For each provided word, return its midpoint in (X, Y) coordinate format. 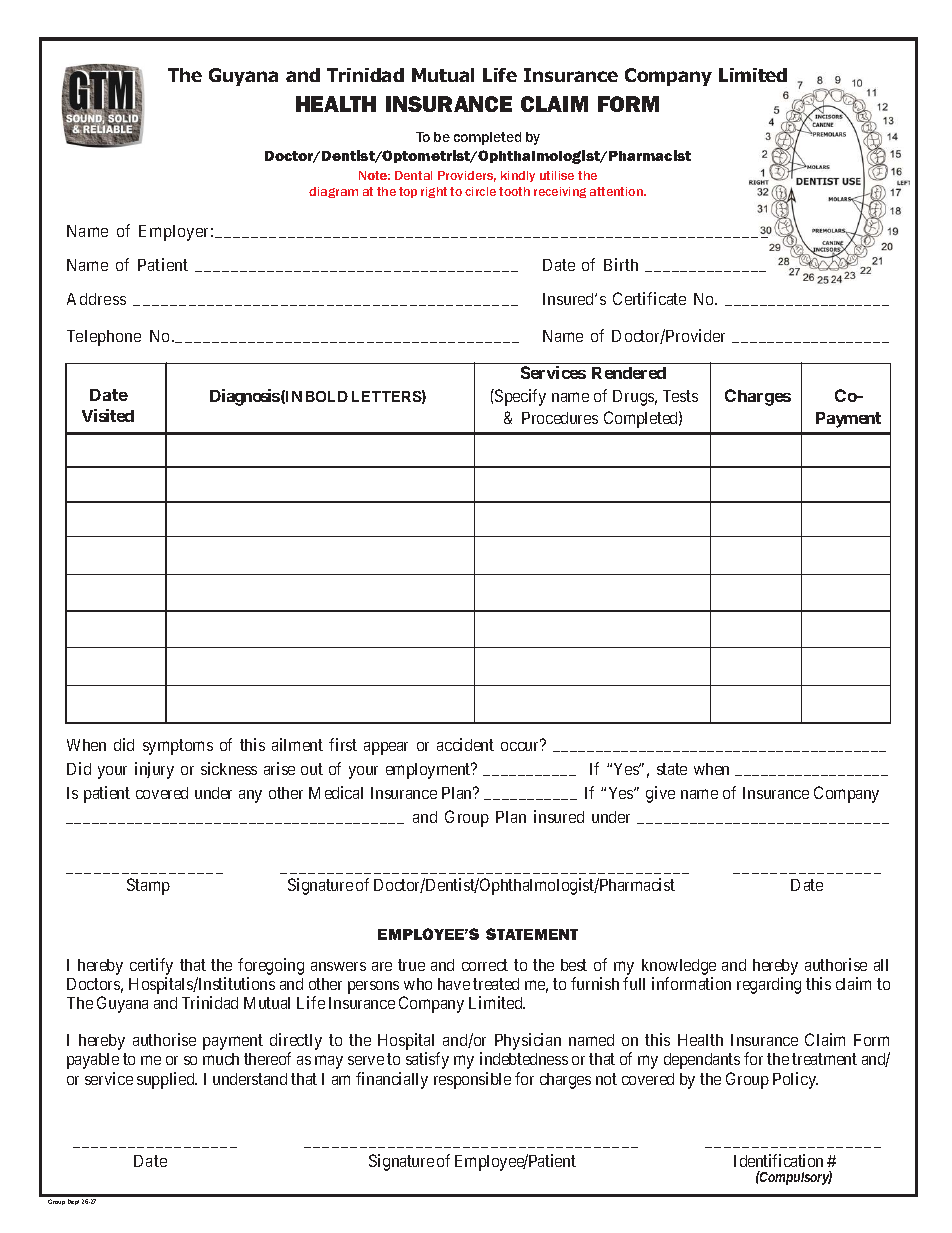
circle (480, 191)
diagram (333, 192)
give (660, 794)
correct (485, 965)
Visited (108, 415)
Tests (680, 396)
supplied (167, 1080)
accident (465, 744)
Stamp (148, 886)
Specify (519, 397)
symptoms (178, 747)
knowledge (679, 967)
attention (617, 191)
